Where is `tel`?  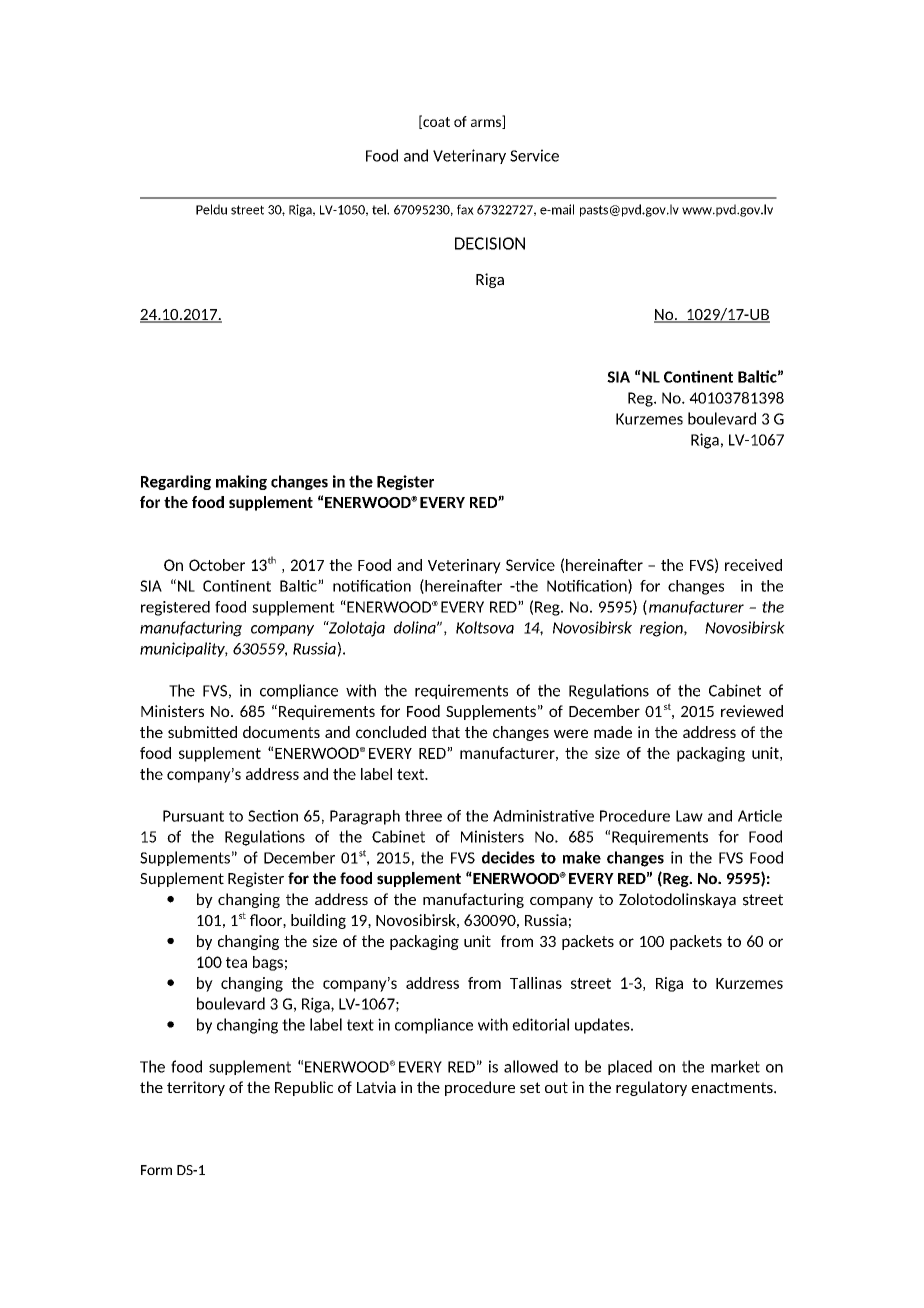 tel is located at coordinates (380, 209).
